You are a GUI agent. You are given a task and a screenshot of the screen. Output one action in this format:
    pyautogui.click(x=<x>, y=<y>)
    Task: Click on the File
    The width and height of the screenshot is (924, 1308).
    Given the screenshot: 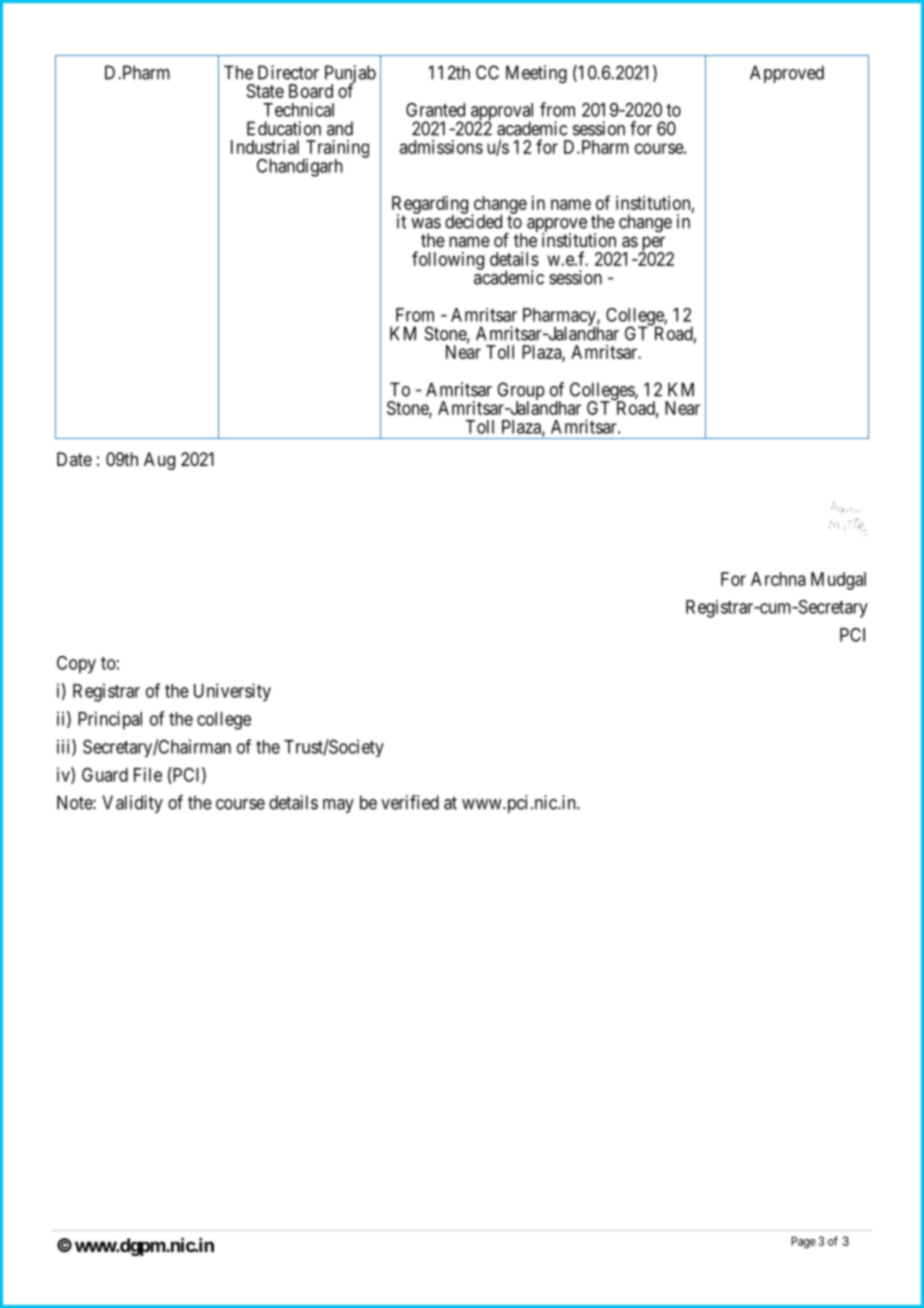 What is the action you would take?
    pyautogui.click(x=148, y=774)
